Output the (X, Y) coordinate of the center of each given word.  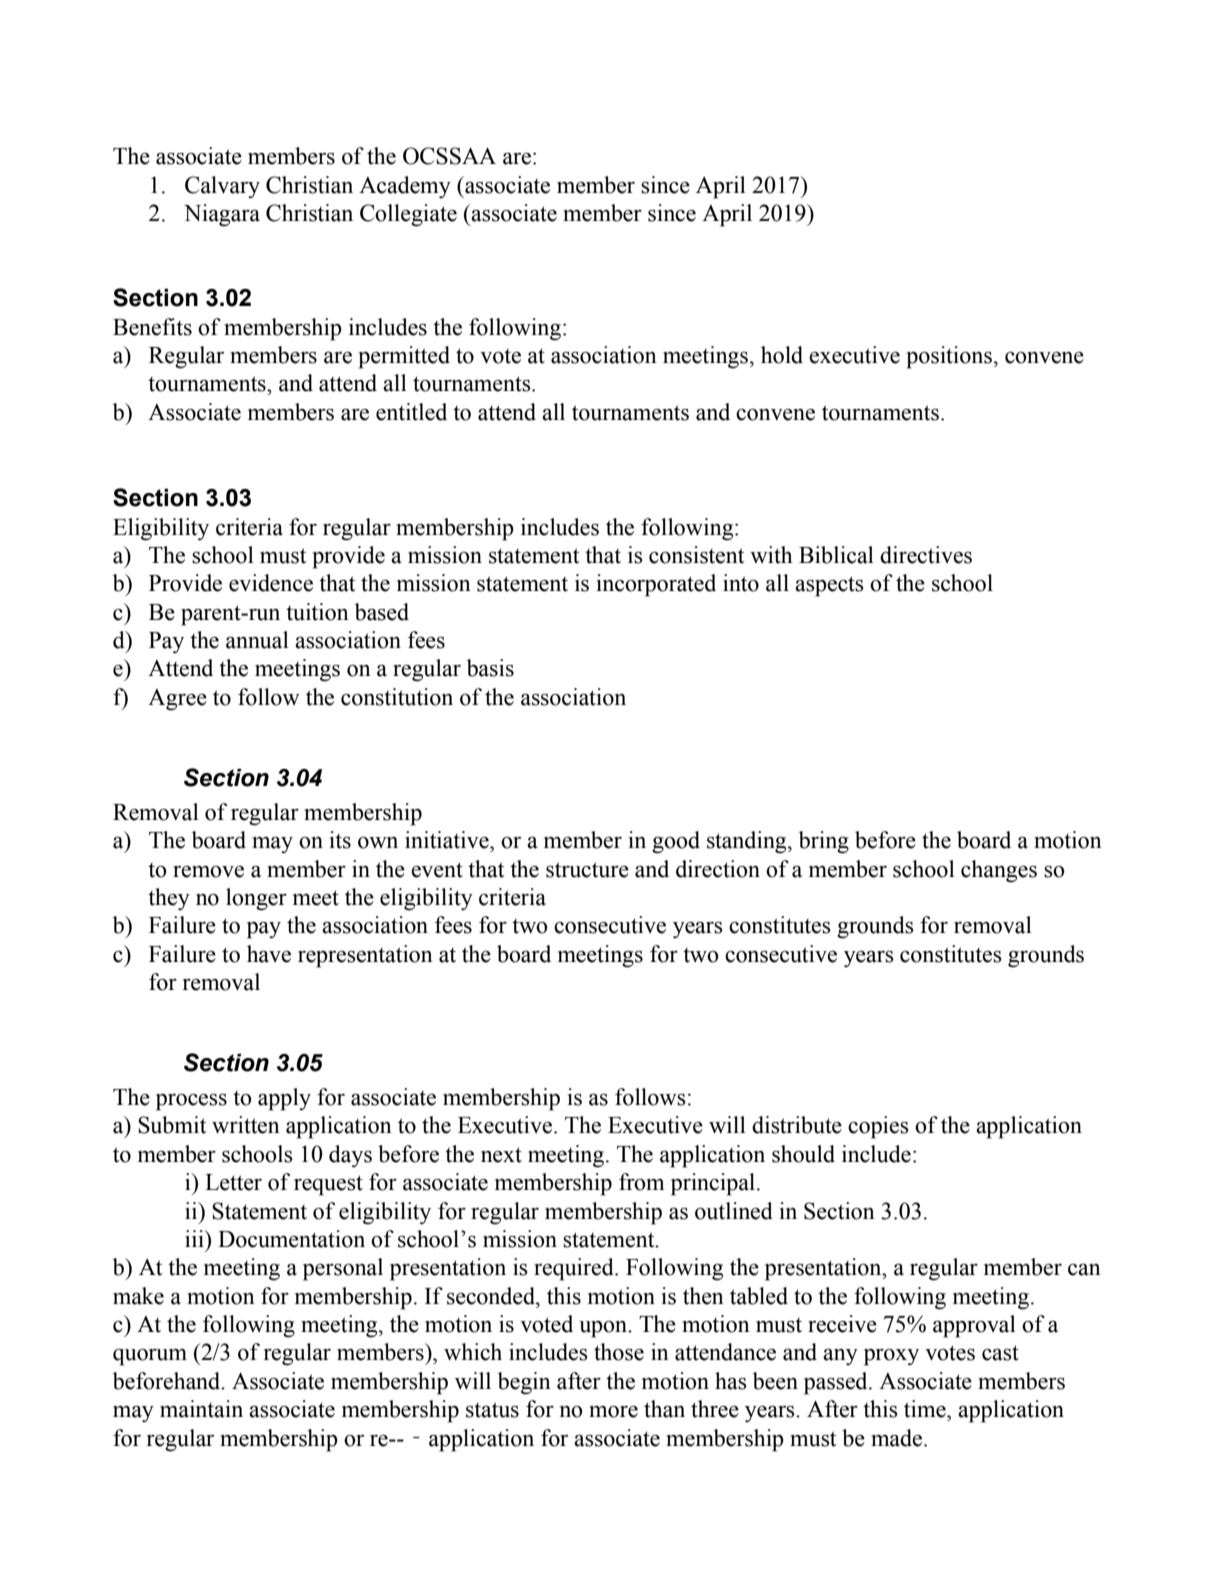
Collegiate (408, 215)
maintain (201, 1409)
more (613, 1411)
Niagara (222, 215)
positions (949, 357)
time (926, 1409)
